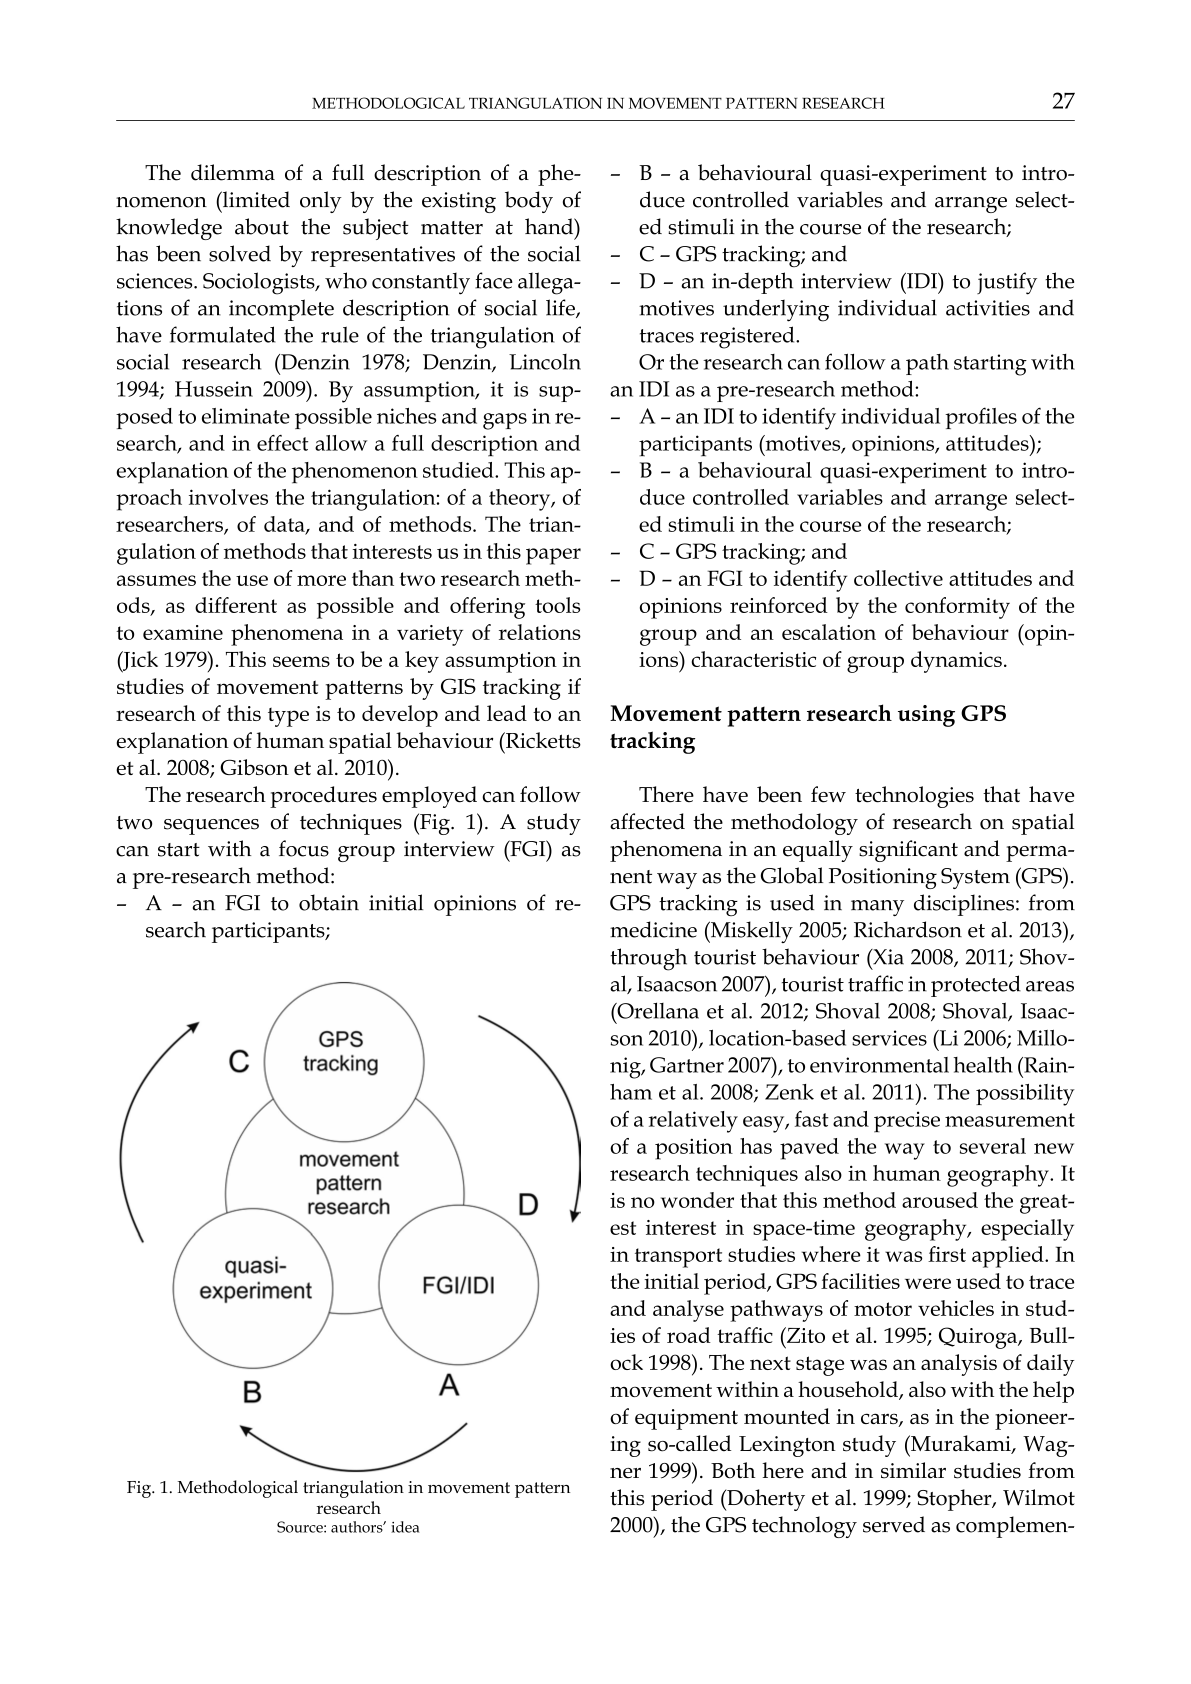  I want to click on equipment, so click(686, 1419).
